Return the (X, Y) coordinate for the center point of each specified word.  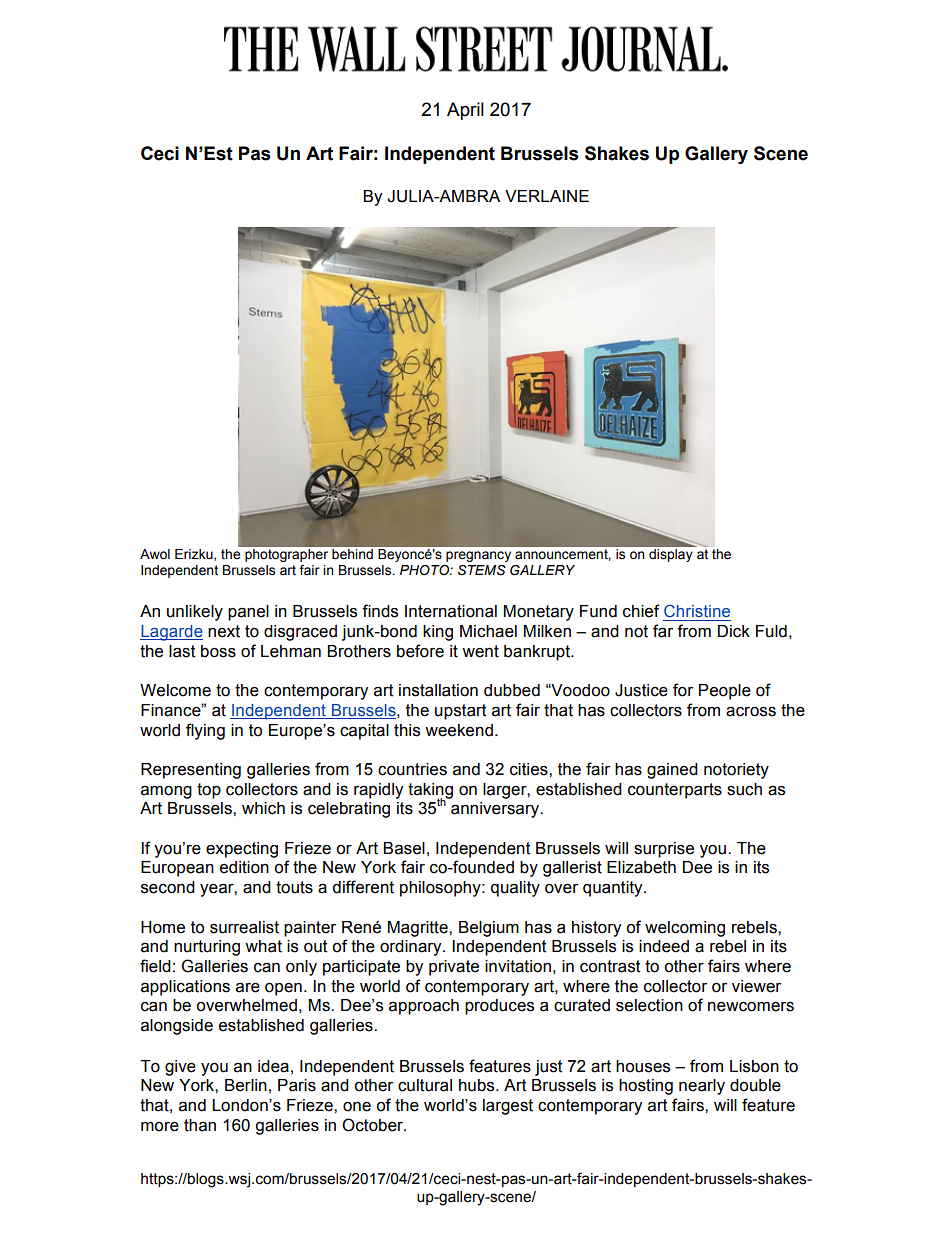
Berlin (246, 1085)
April (465, 111)
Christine (697, 610)
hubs (478, 1085)
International (451, 611)
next (224, 631)
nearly (702, 1087)
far (663, 631)
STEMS (482, 570)
